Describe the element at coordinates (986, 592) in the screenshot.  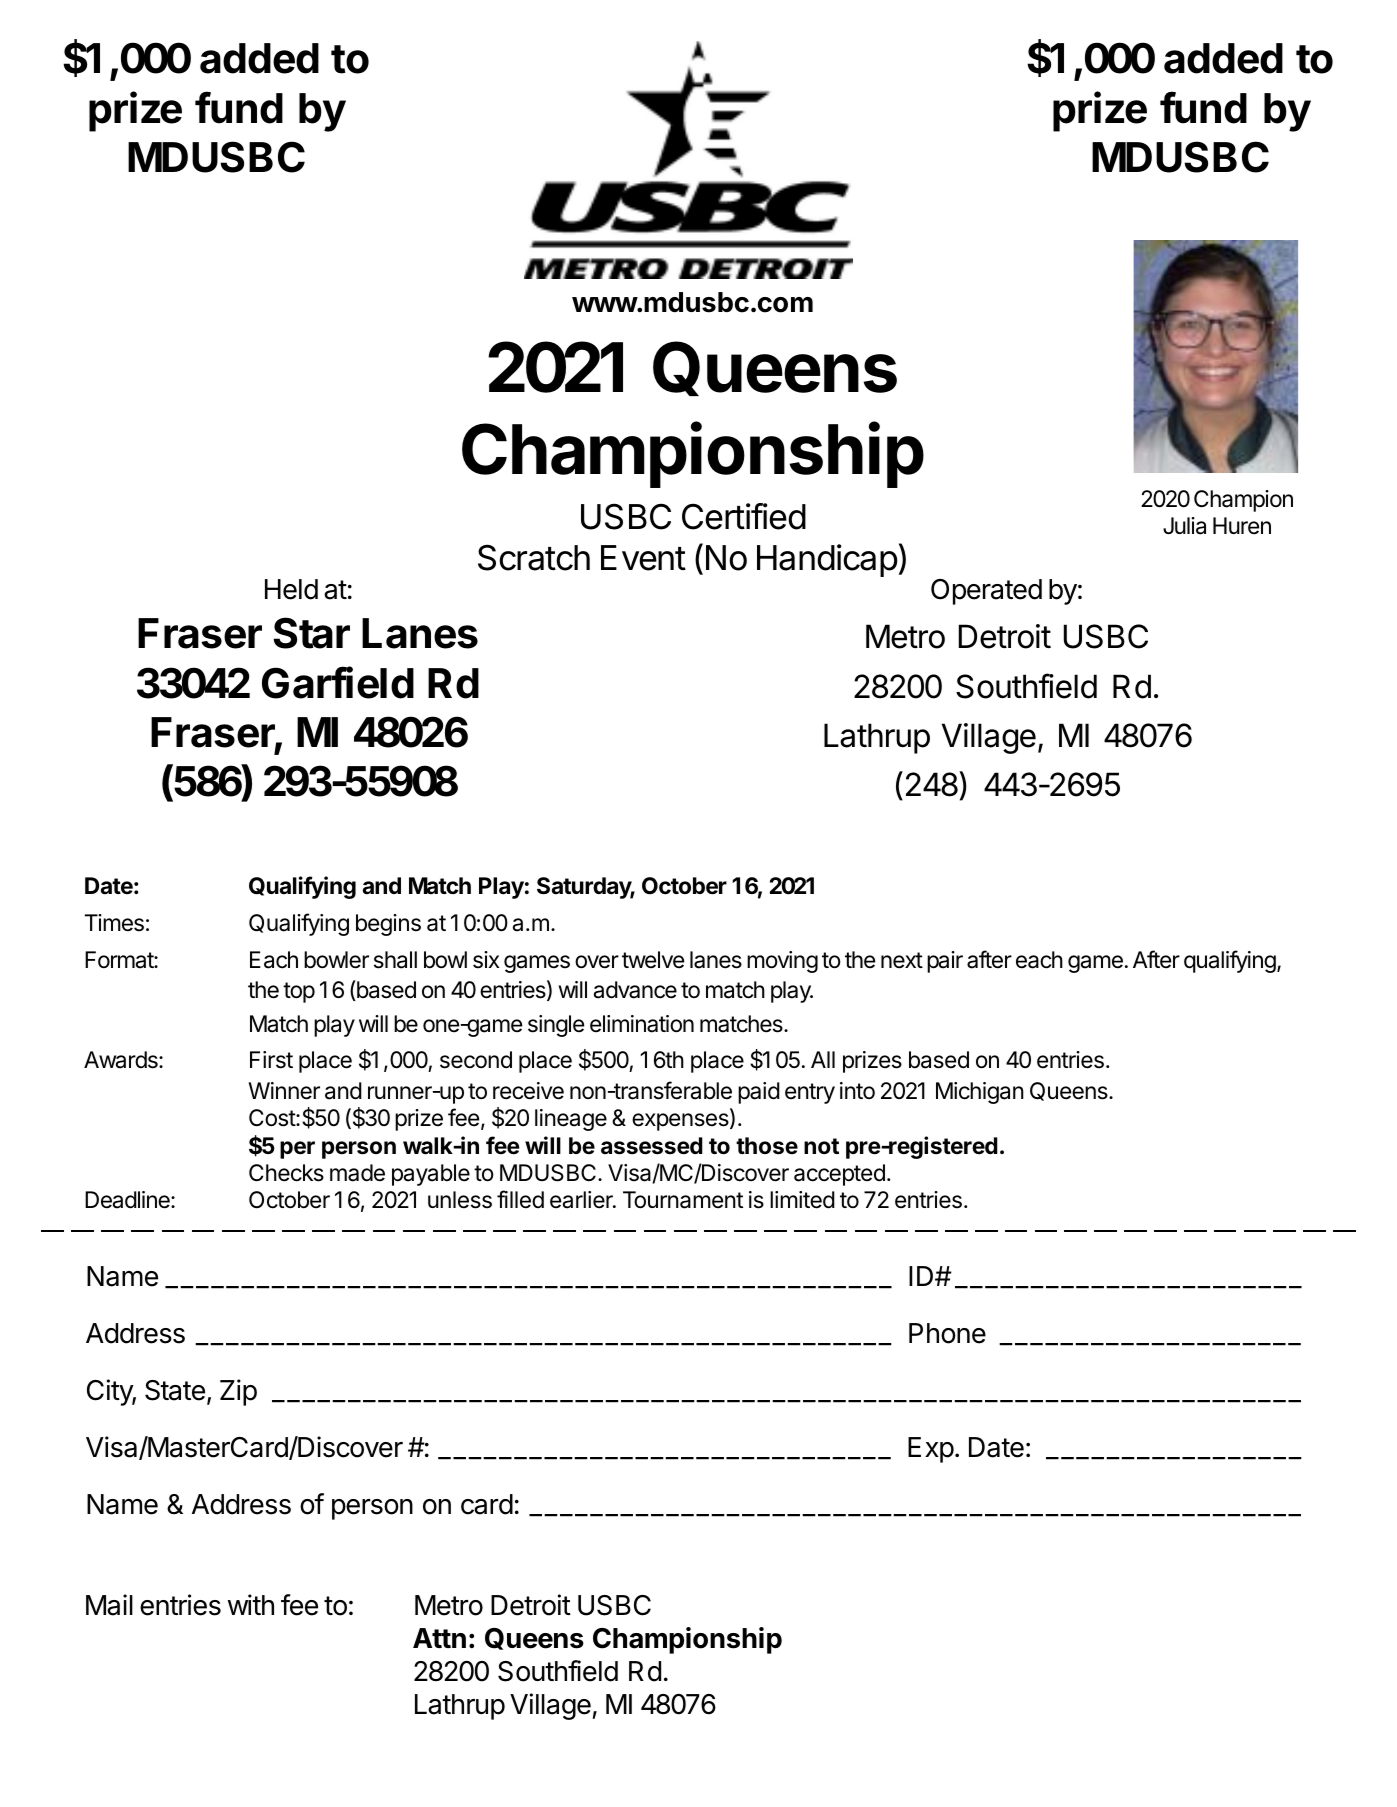
I see `Operated` at that location.
